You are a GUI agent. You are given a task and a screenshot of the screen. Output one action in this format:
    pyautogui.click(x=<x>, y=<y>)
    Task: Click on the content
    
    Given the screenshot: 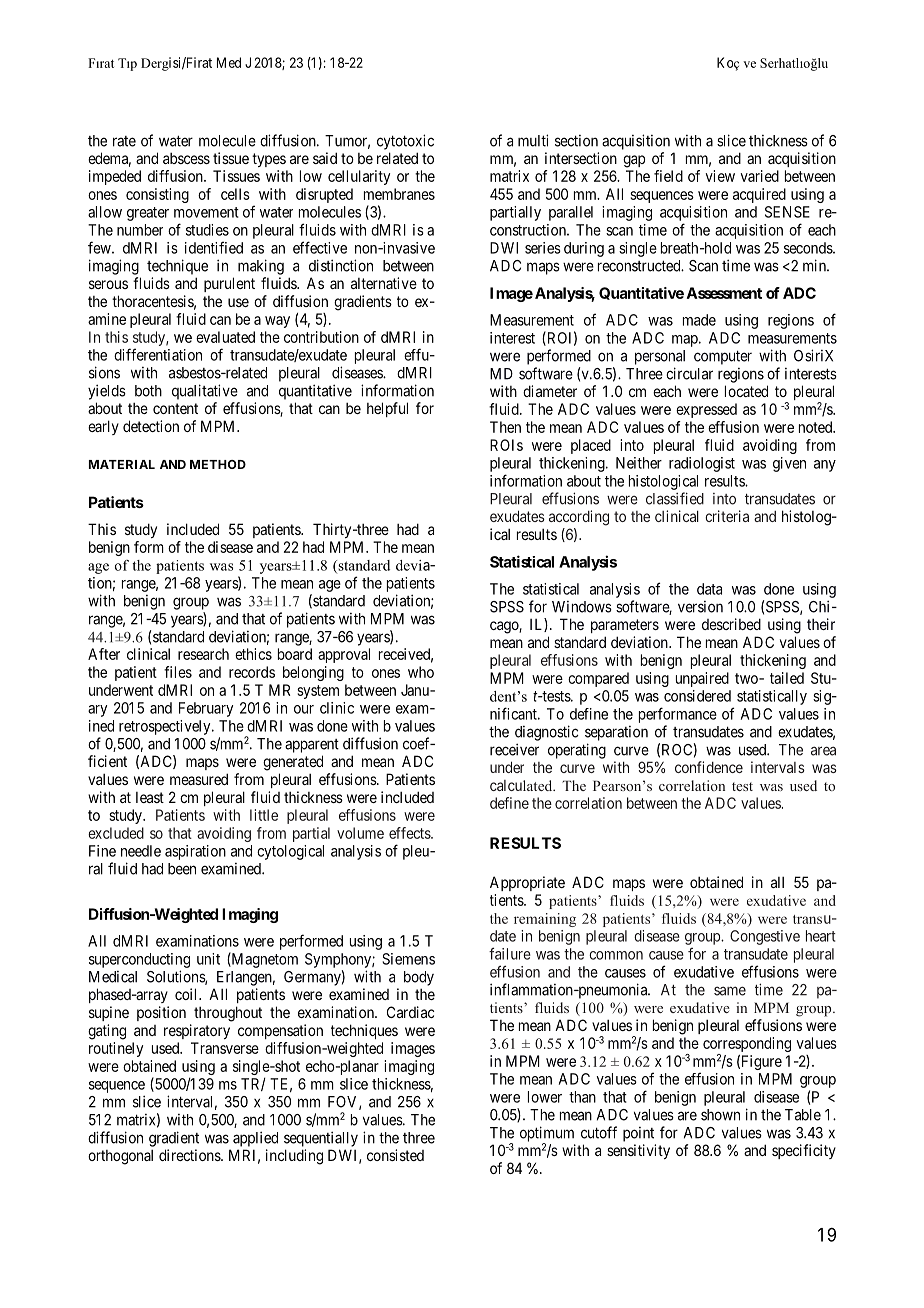 What is the action you would take?
    pyautogui.click(x=175, y=408)
